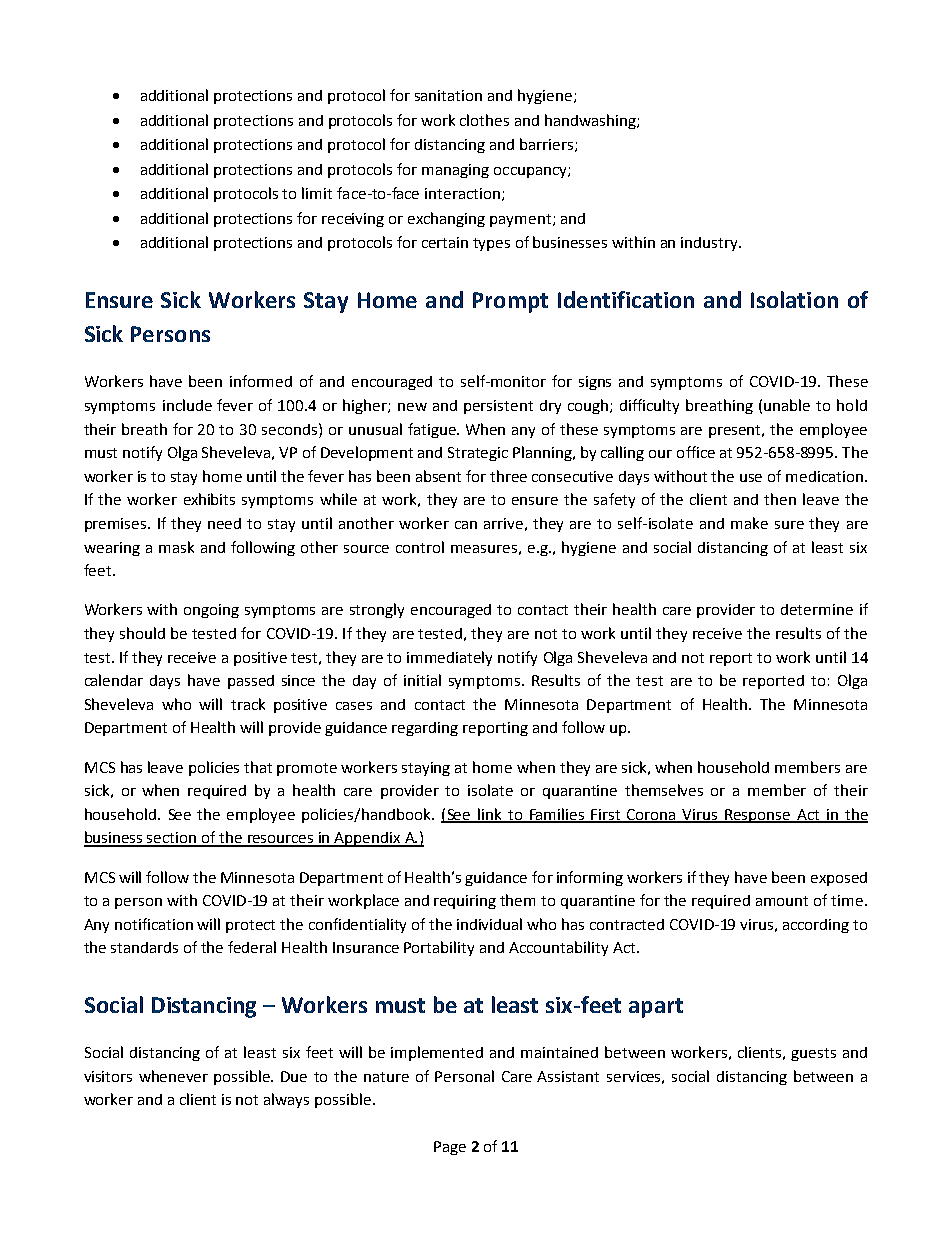 This screenshot has width=952, height=1233. Describe the element at coordinates (780, 499) in the screenshot. I see `then` at that location.
